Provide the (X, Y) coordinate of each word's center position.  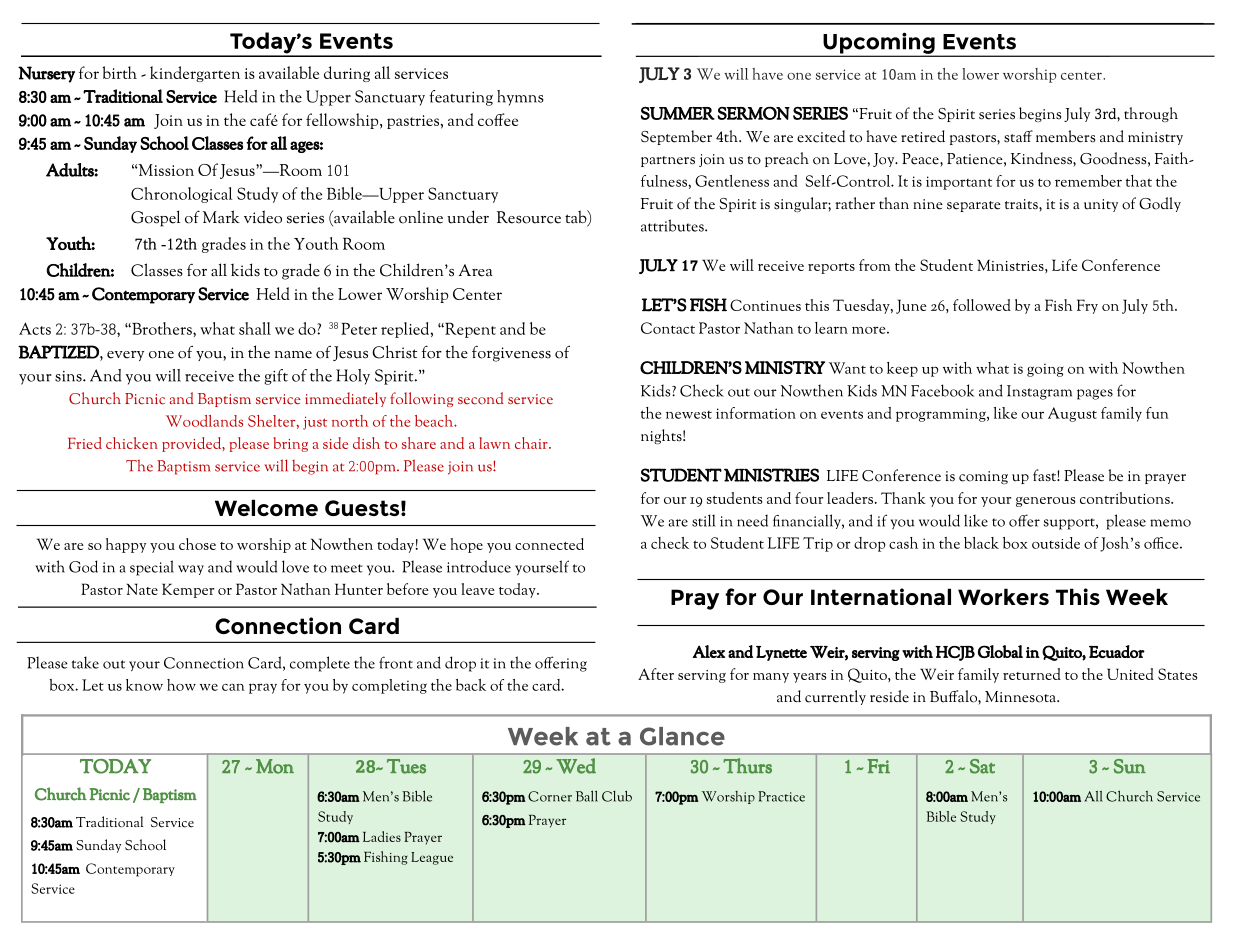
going (1045, 370)
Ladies (382, 836)
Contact (668, 328)
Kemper (188, 590)
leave (478, 589)
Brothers (162, 328)
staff (1018, 136)
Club (617, 796)
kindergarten (195, 74)
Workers (1003, 596)
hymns (520, 98)
